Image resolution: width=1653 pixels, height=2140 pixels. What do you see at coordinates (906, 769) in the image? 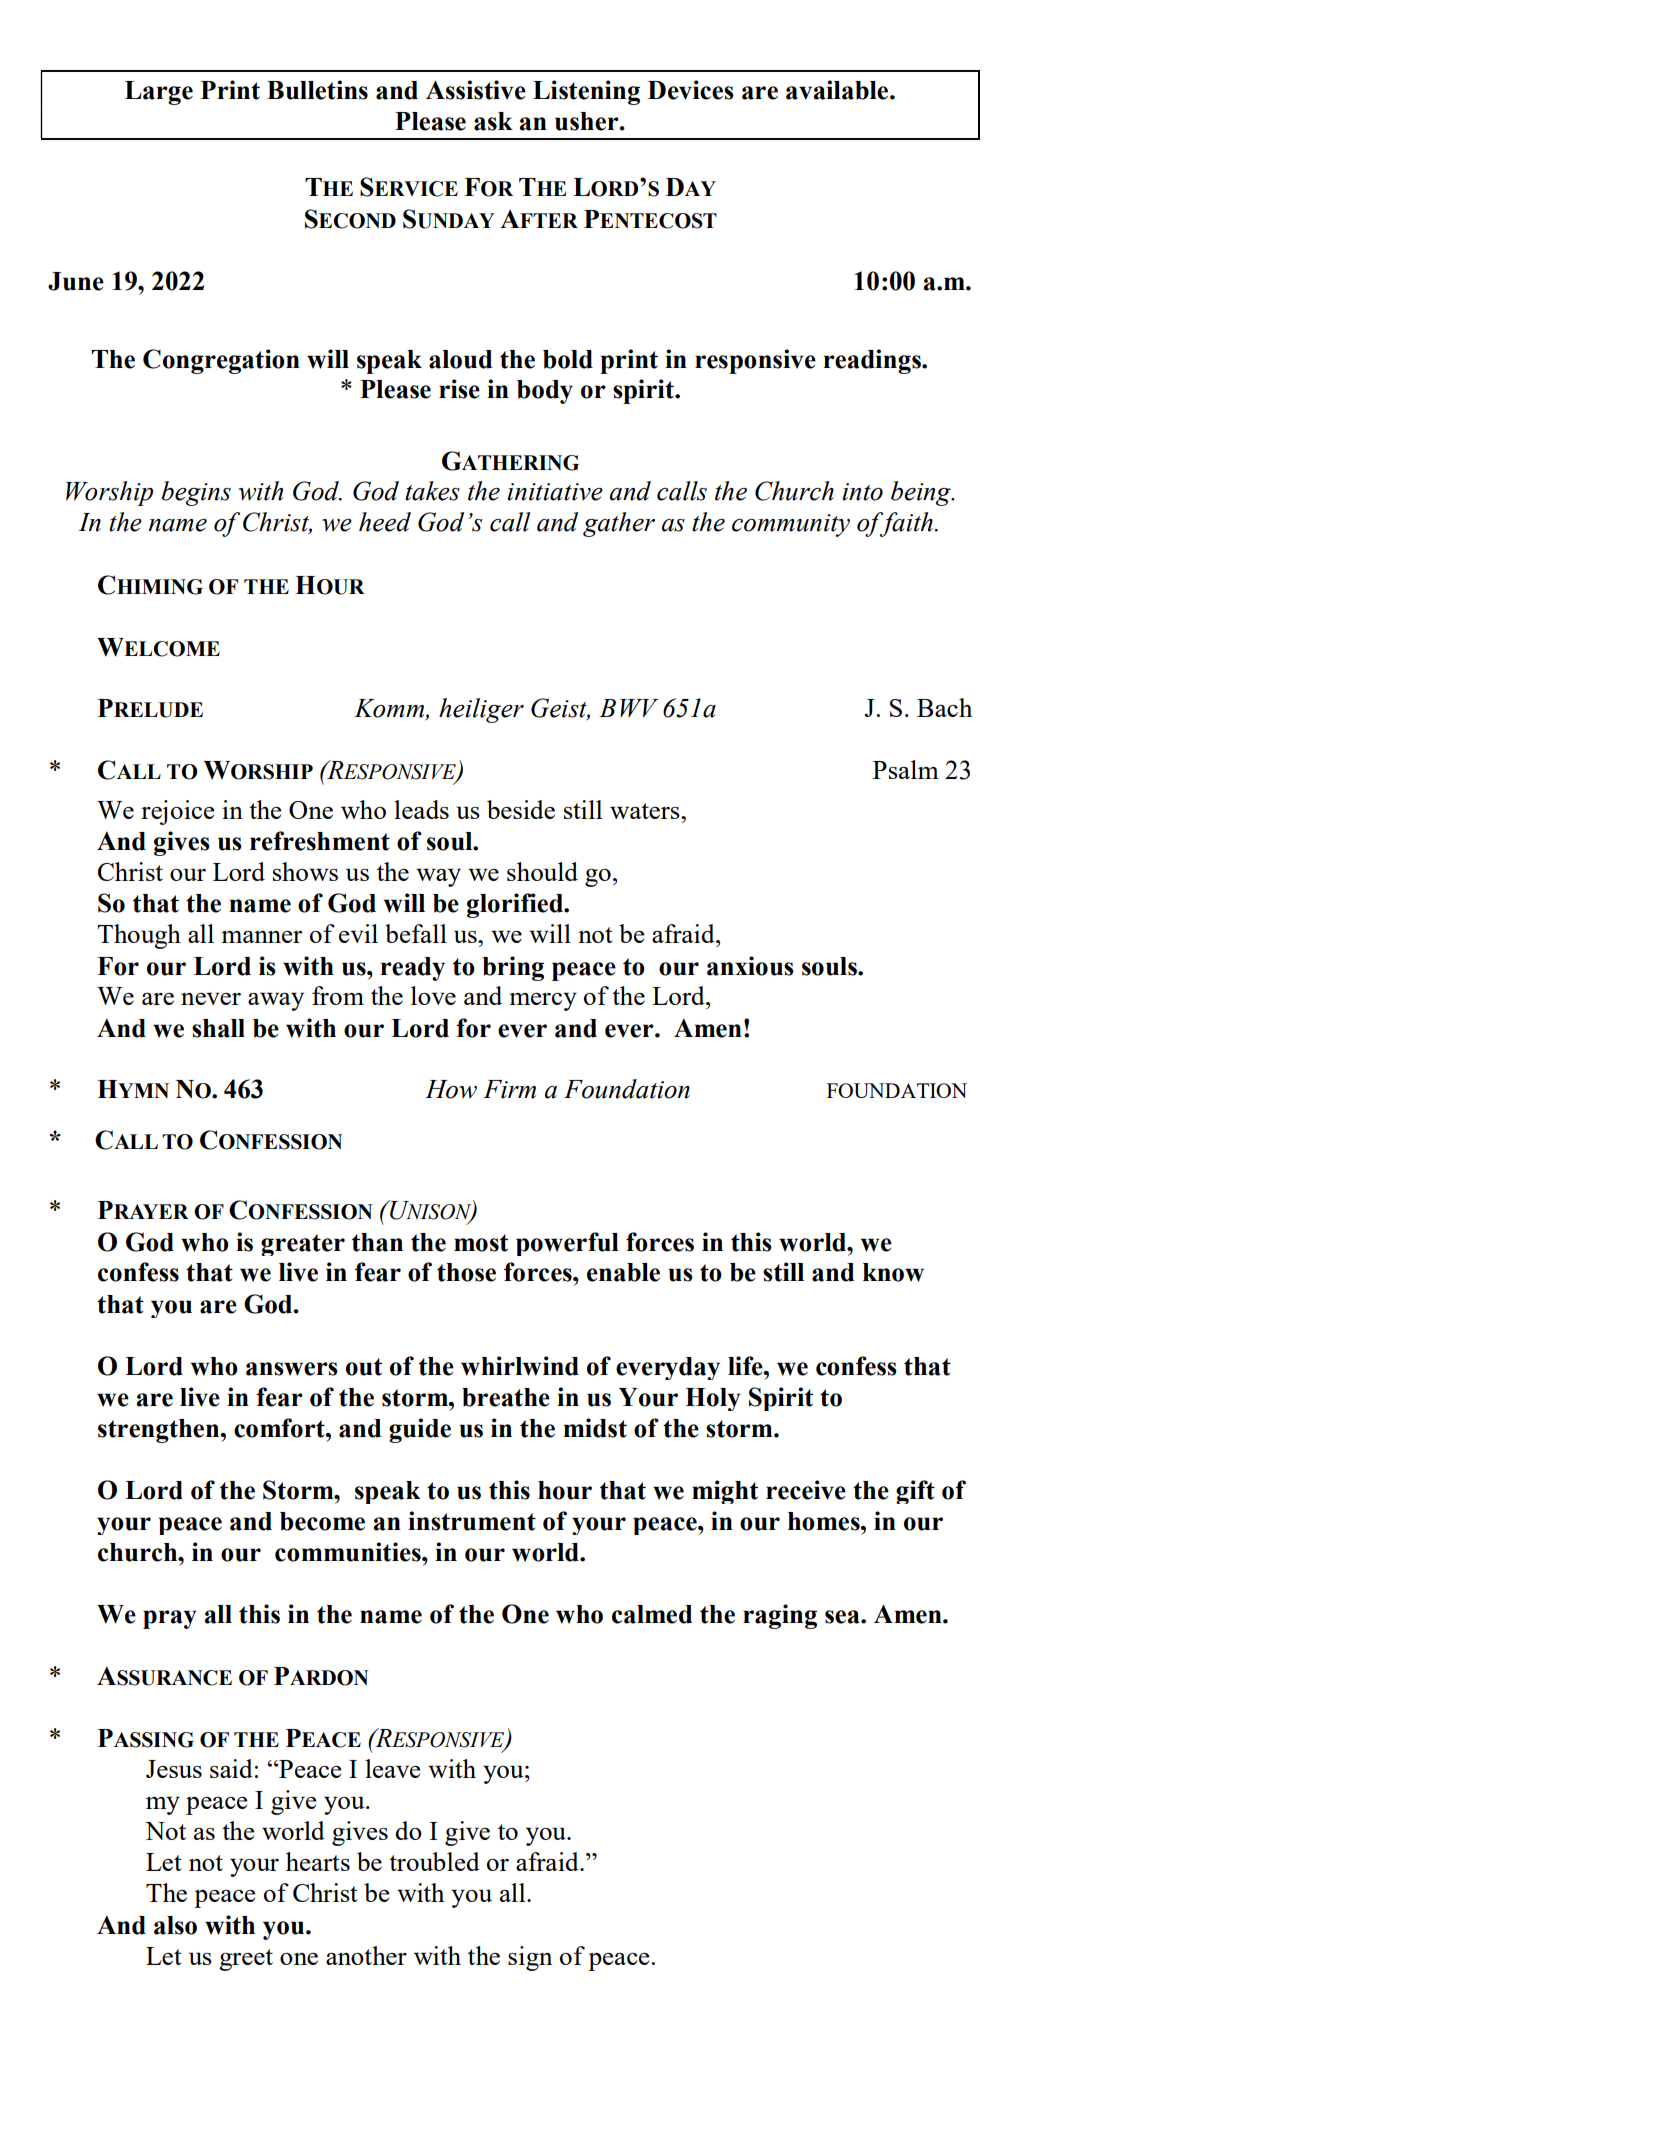
I see `Psalm` at bounding box center [906, 769].
